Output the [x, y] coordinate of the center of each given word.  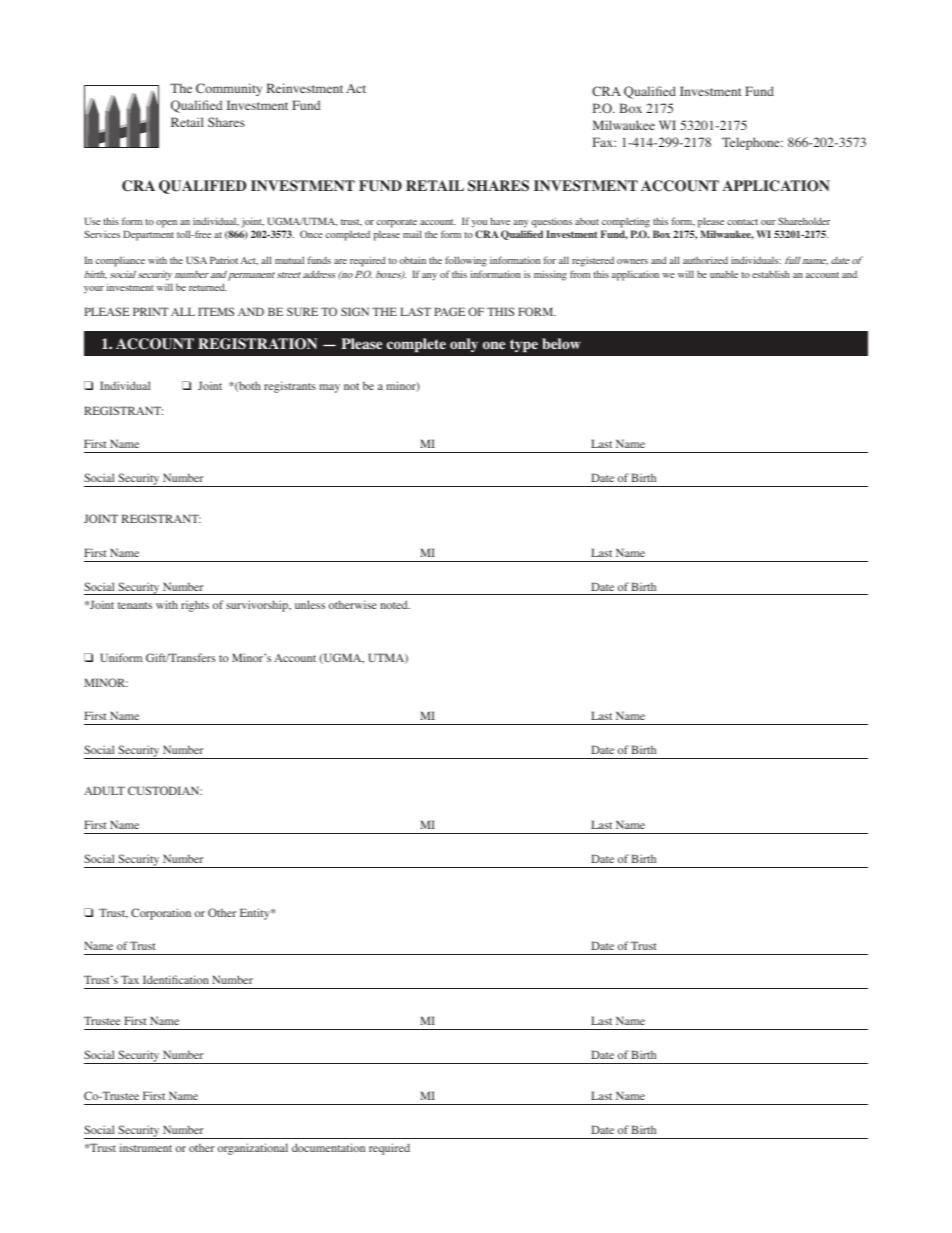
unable [724, 274]
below [561, 343]
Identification [176, 979]
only [464, 345]
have [500, 221]
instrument [146, 1147]
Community [229, 89]
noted [395, 604]
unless [310, 604]
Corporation [161, 914]
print [151, 311]
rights [195, 606]
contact [742, 222]
